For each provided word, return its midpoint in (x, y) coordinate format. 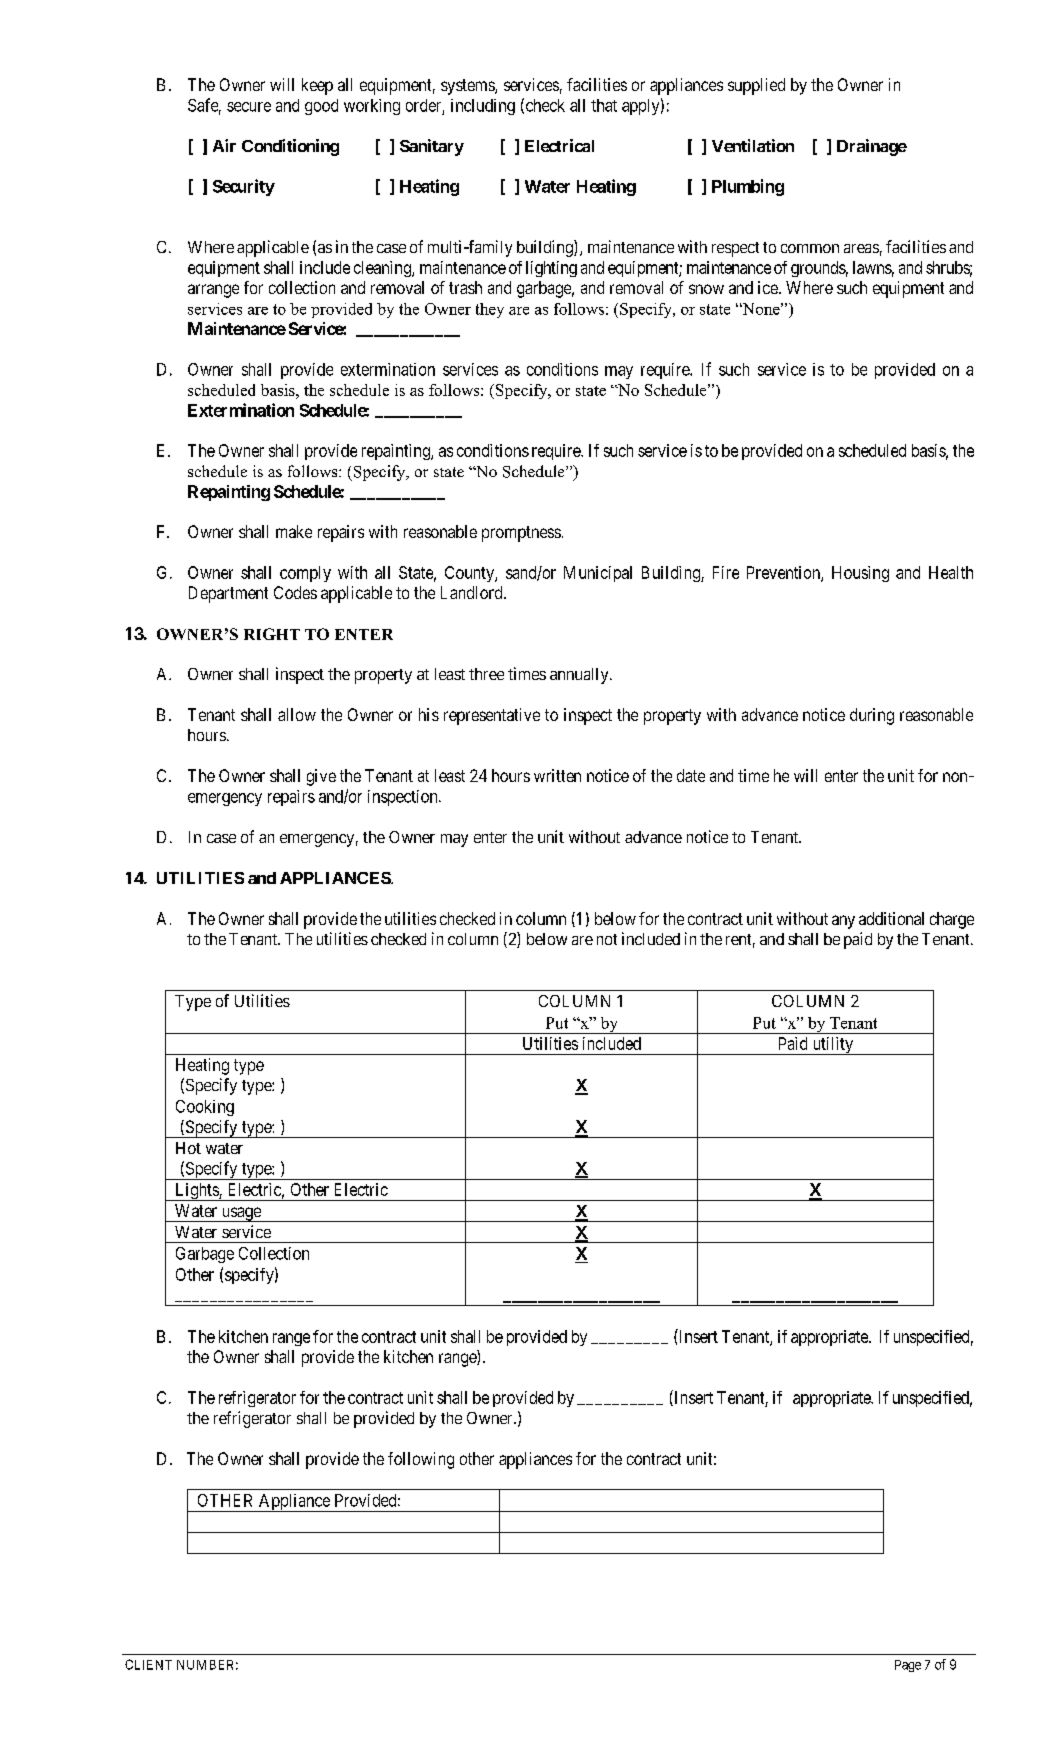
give (321, 777)
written (557, 775)
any (843, 922)
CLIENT (148, 1664)
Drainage (872, 147)
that (604, 105)
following (421, 1460)
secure (249, 107)
